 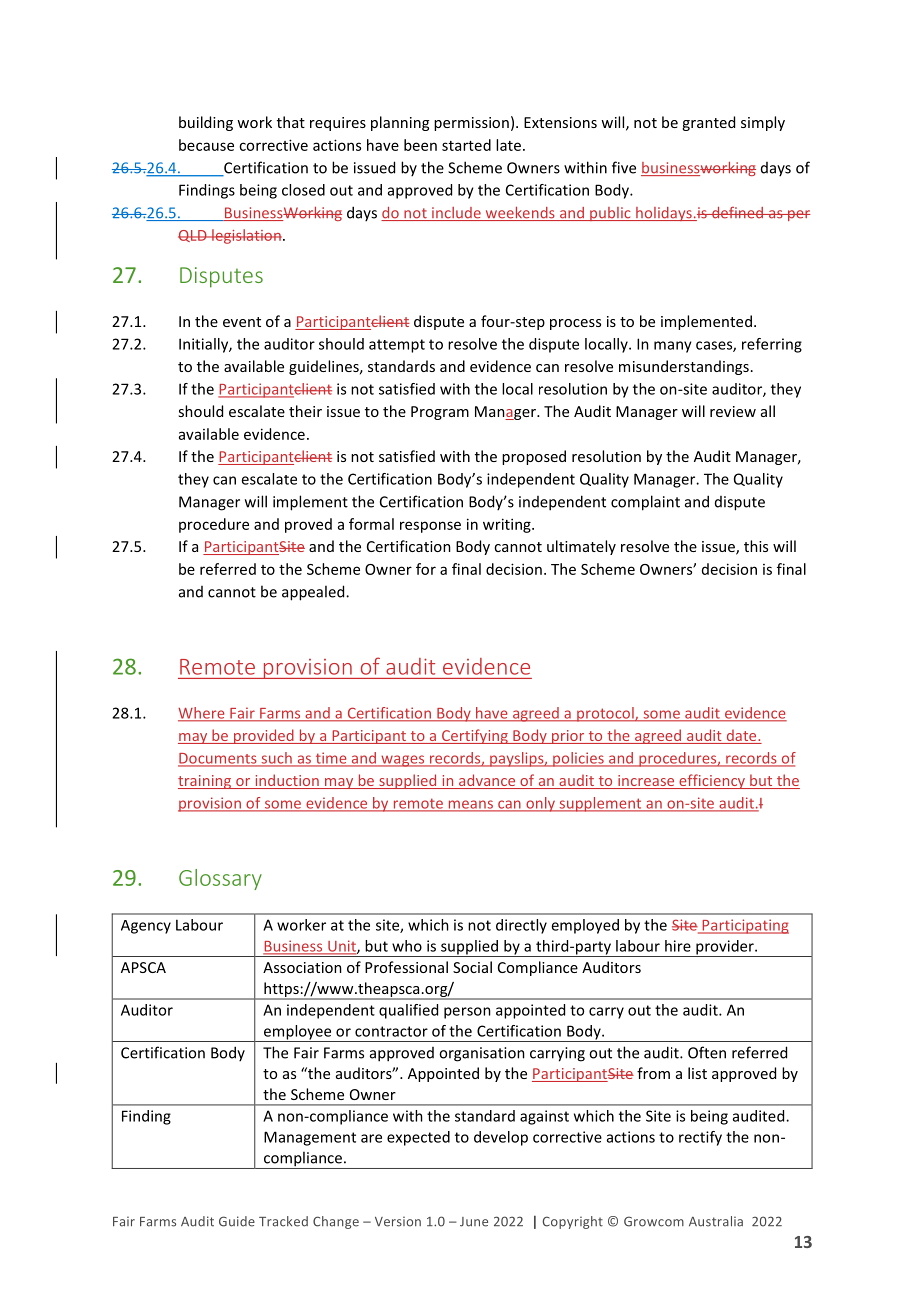 I want to click on because, so click(x=206, y=145).
